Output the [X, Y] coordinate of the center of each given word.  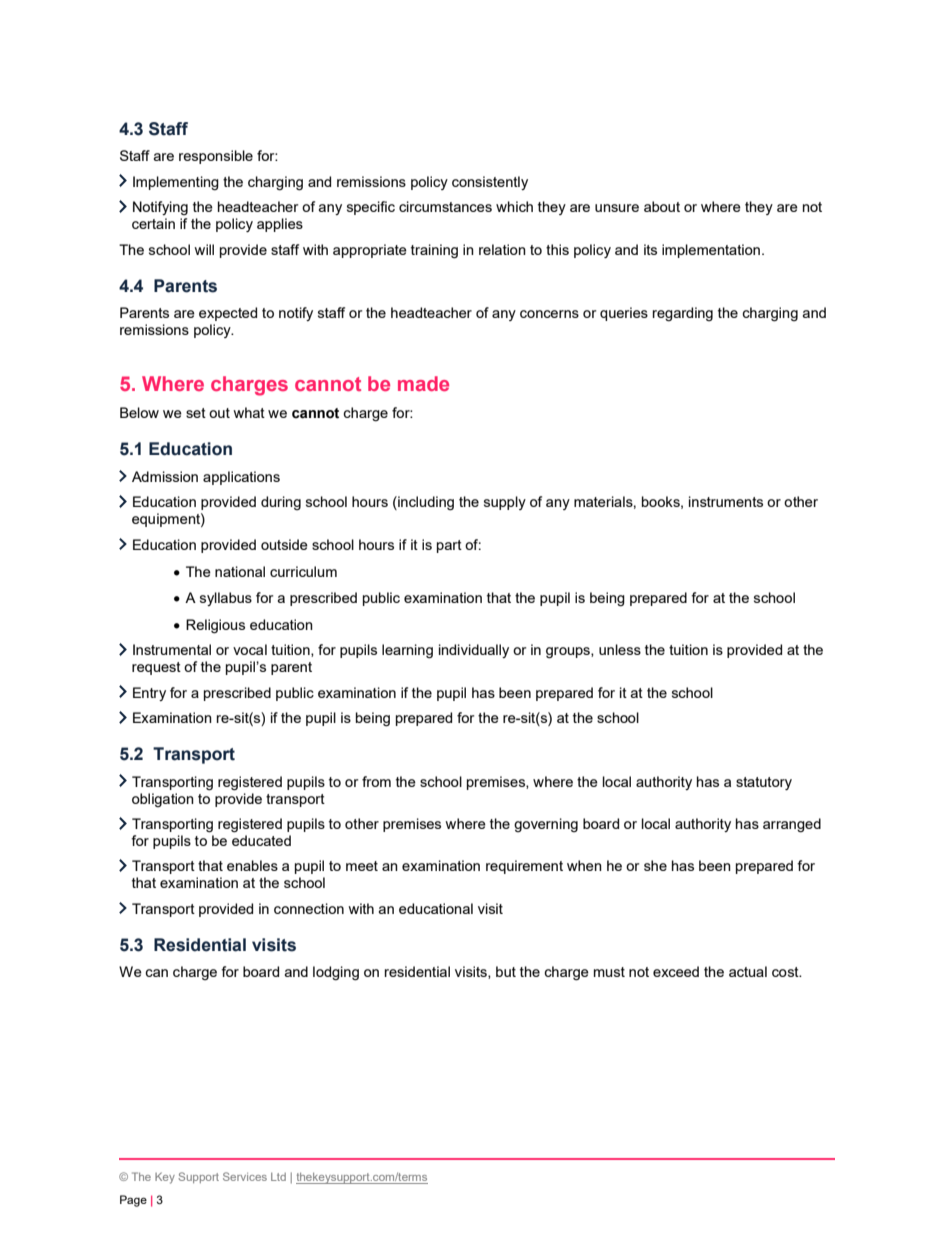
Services [245, 1176]
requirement [524, 867]
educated [261, 840]
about [662, 206]
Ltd [278, 1177]
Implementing [176, 183]
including [425, 503]
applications [241, 478]
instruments [726, 501]
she [655, 865]
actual [748, 971]
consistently [490, 183]
